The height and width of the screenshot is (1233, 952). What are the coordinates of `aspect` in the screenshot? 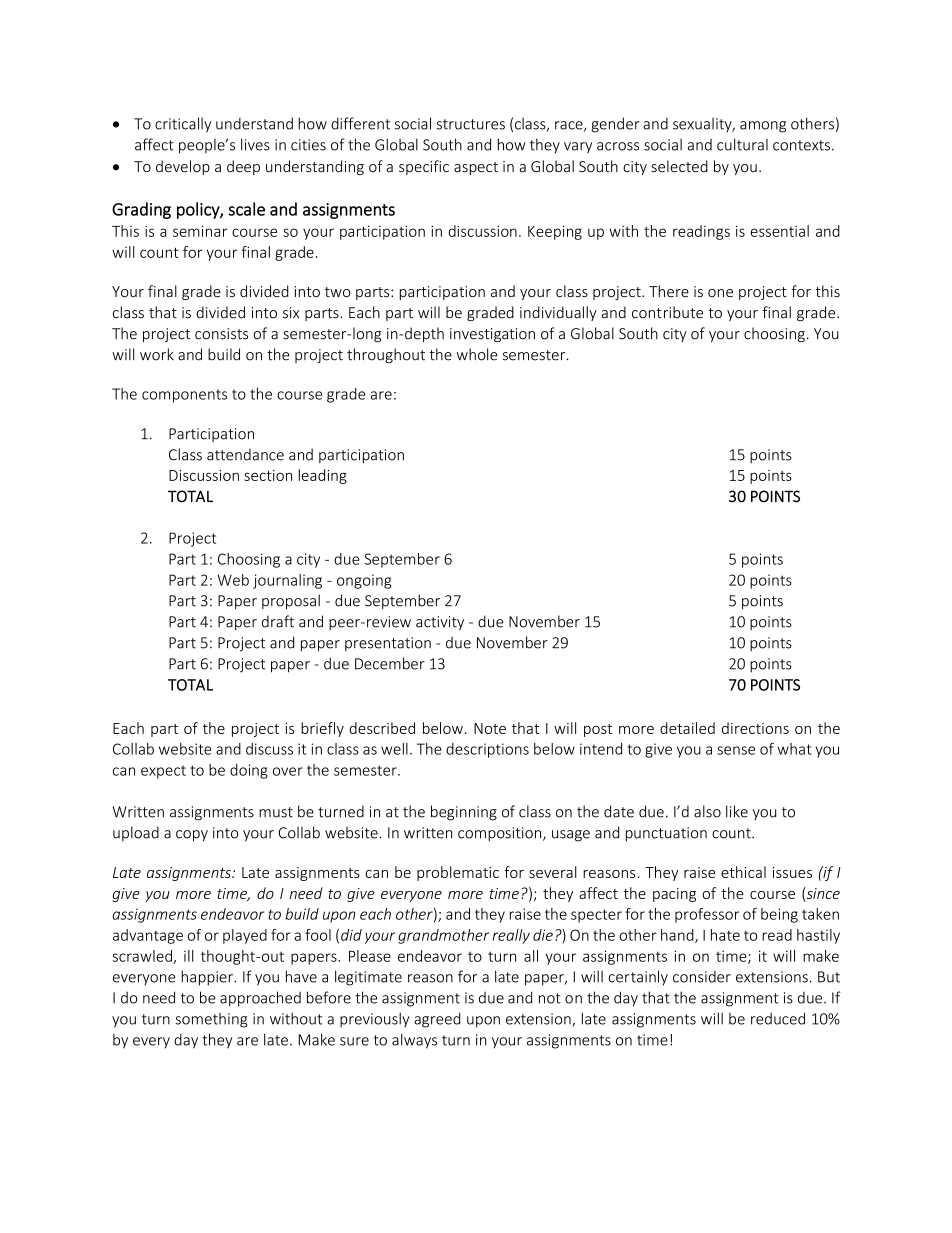 It's located at (476, 168).
